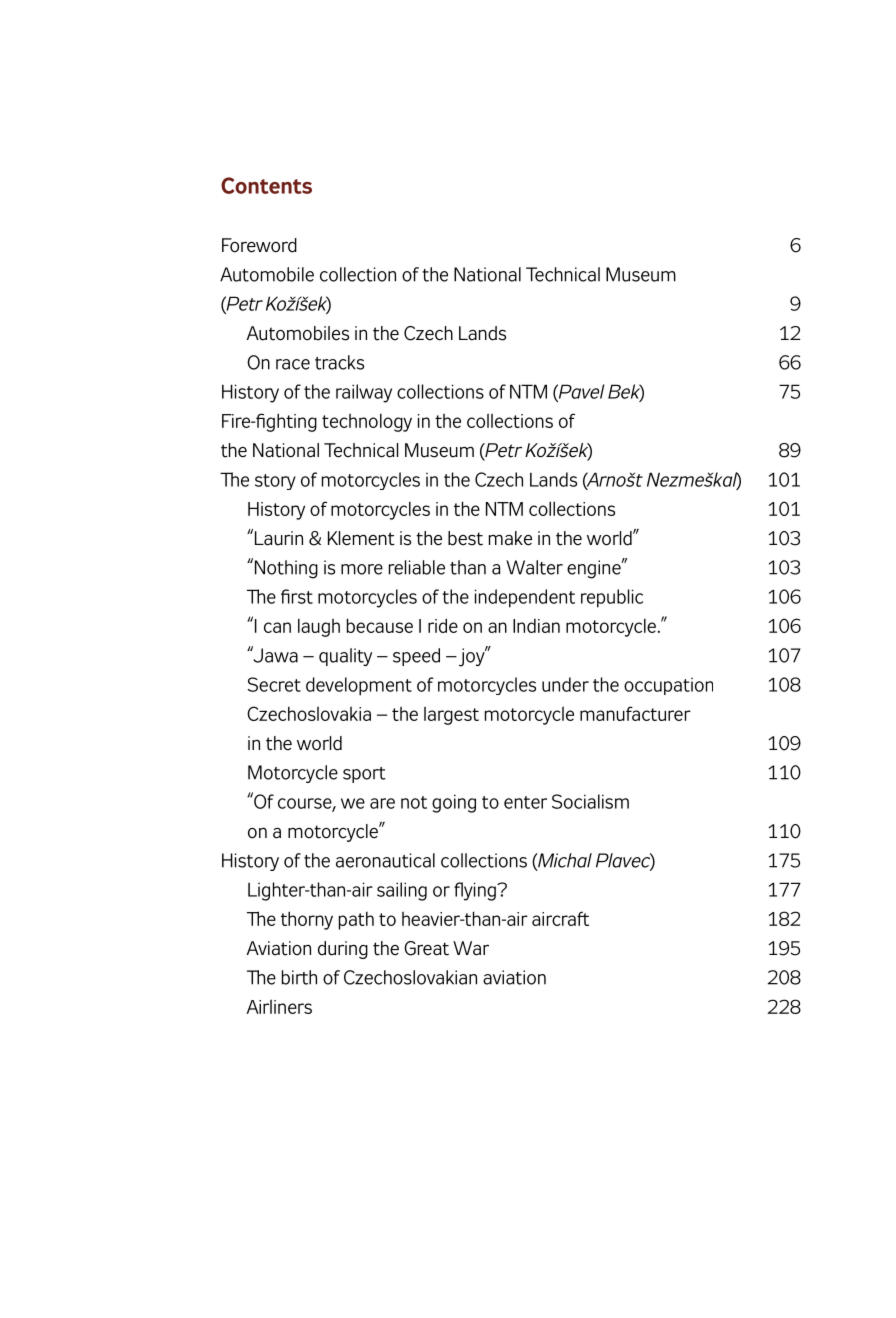  I want to click on technology, so click(367, 422).
